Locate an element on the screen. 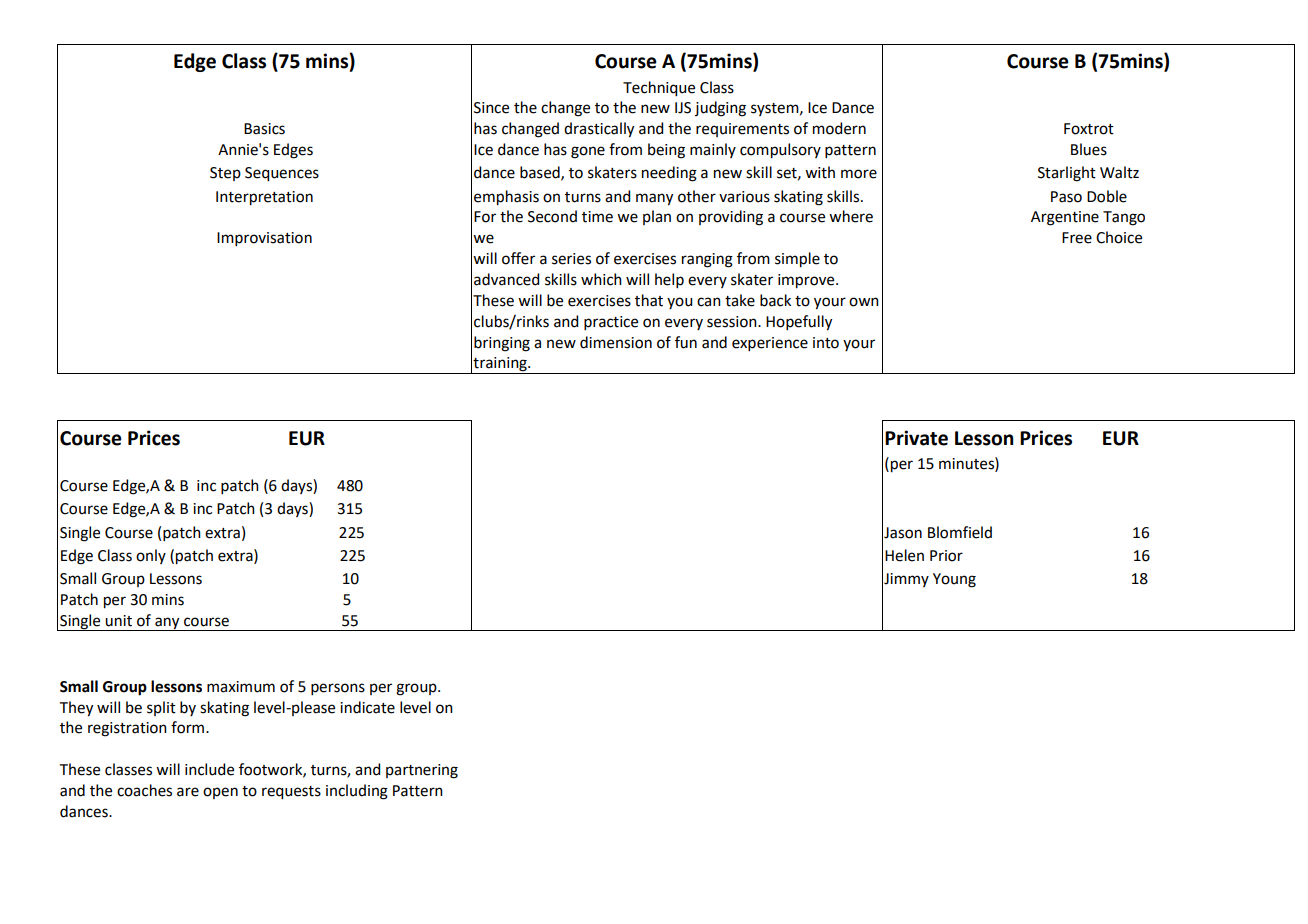 The image size is (1308, 924). include is located at coordinates (209, 769).
